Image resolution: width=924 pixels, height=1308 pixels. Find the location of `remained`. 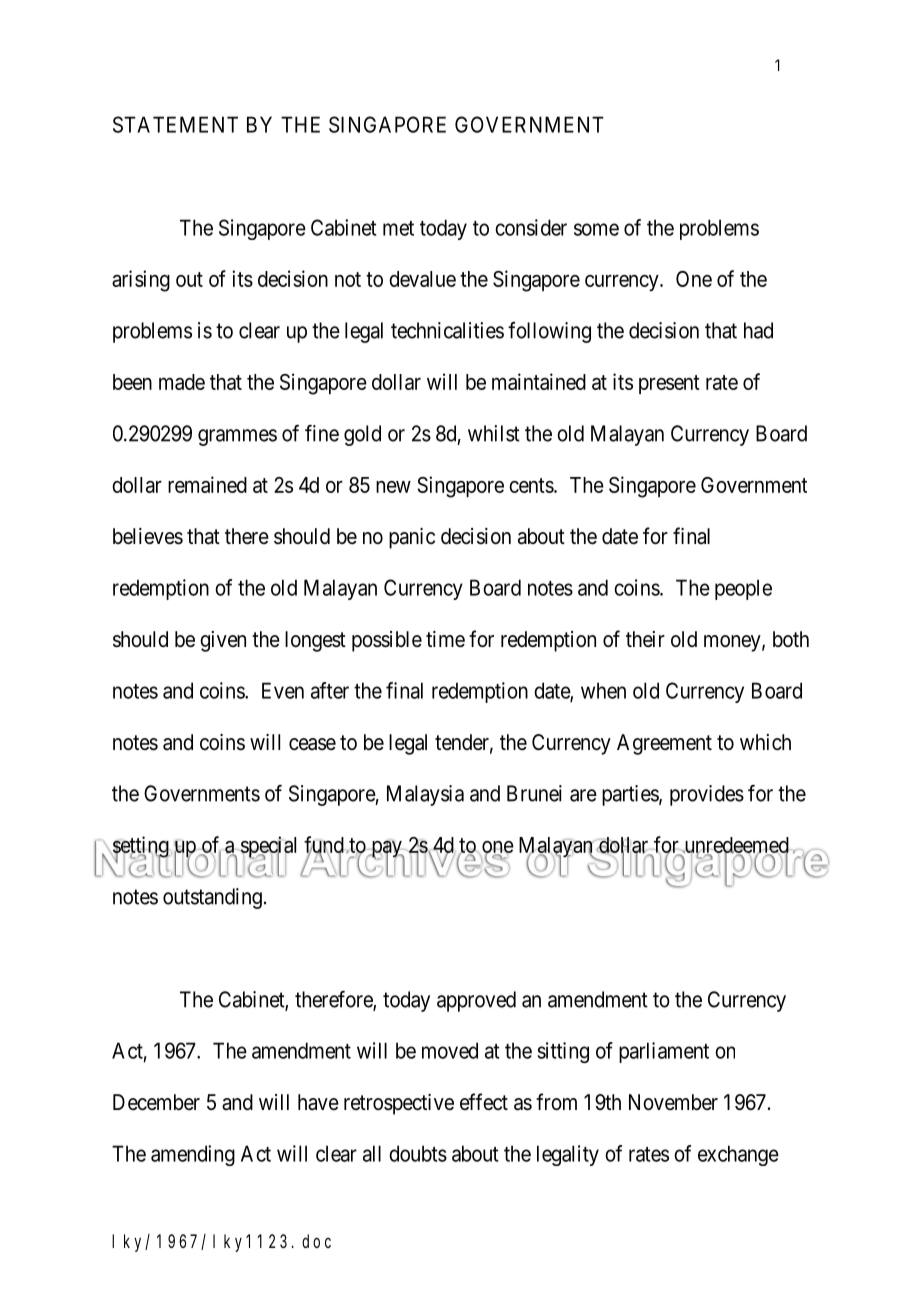

remained is located at coordinates (207, 484).
